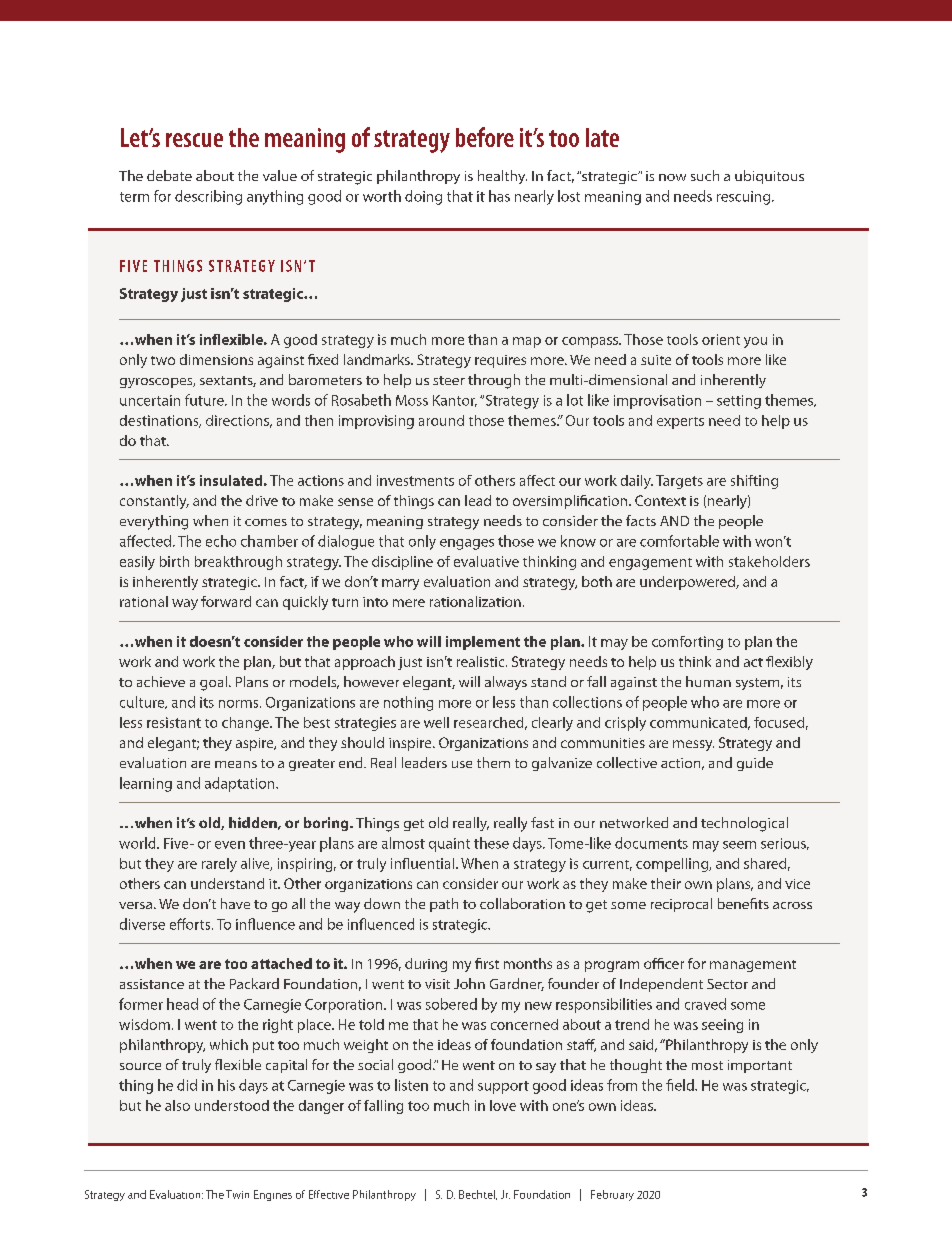 The width and height of the screenshot is (952, 1233). I want to click on Twin, so click(237, 1194).
